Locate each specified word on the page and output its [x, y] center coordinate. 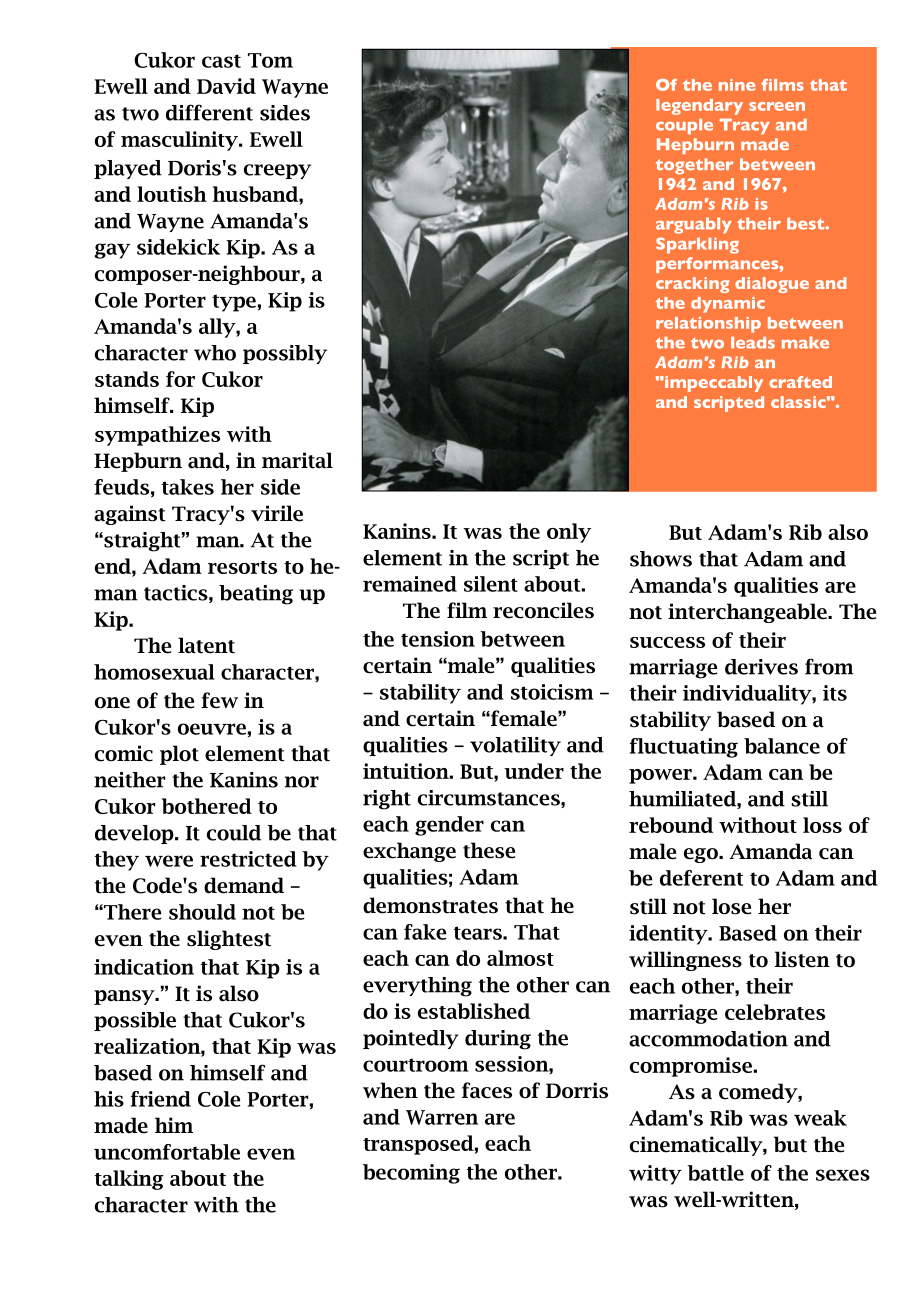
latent [206, 645]
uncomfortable [167, 1152]
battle [715, 1173]
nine [737, 85]
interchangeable [748, 613]
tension [438, 639]
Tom [270, 60]
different [209, 112]
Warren [442, 1117]
